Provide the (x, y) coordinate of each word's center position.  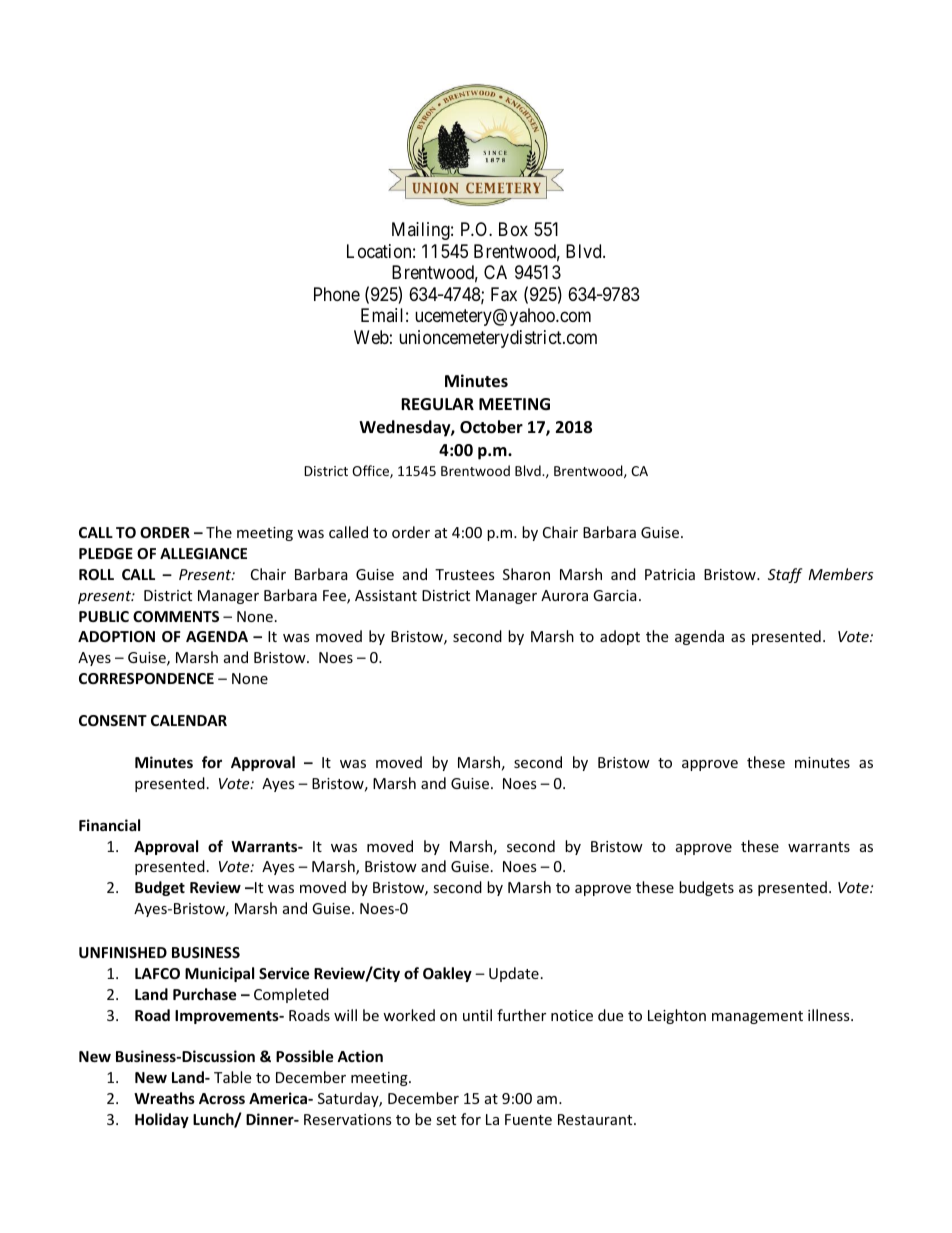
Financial (109, 825)
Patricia (670, 574)
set (446, 1120)
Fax (504, 294)
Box (513, 229)
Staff (785, 575)
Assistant (386, 595)
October (491, 427)
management (757, 1017)
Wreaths (164, 1098)
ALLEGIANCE (203, 553)
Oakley (447, 974)
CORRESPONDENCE (146, 678)
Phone (337, 294)
